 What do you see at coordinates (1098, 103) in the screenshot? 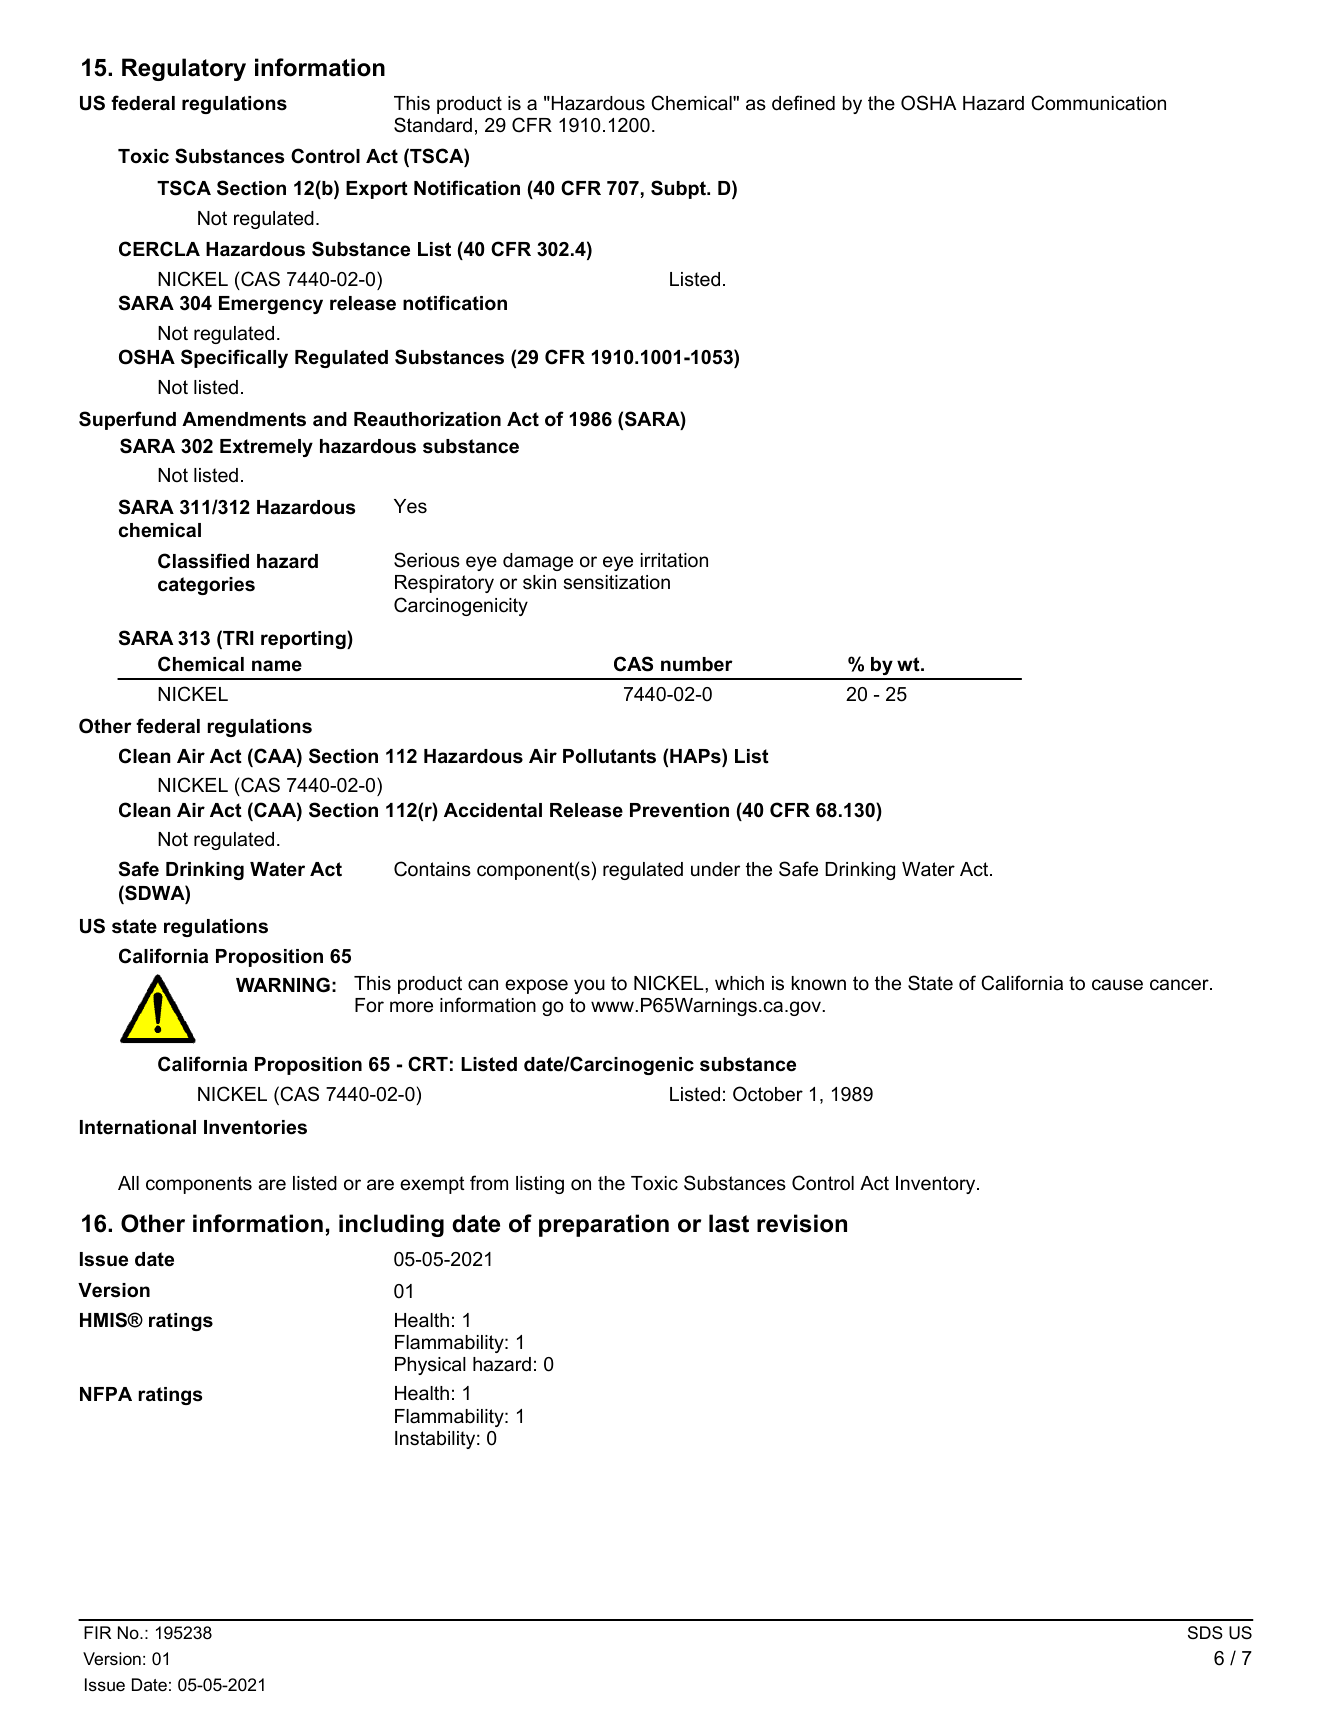
I see `Communication` at bounding box center [1098, 103].
